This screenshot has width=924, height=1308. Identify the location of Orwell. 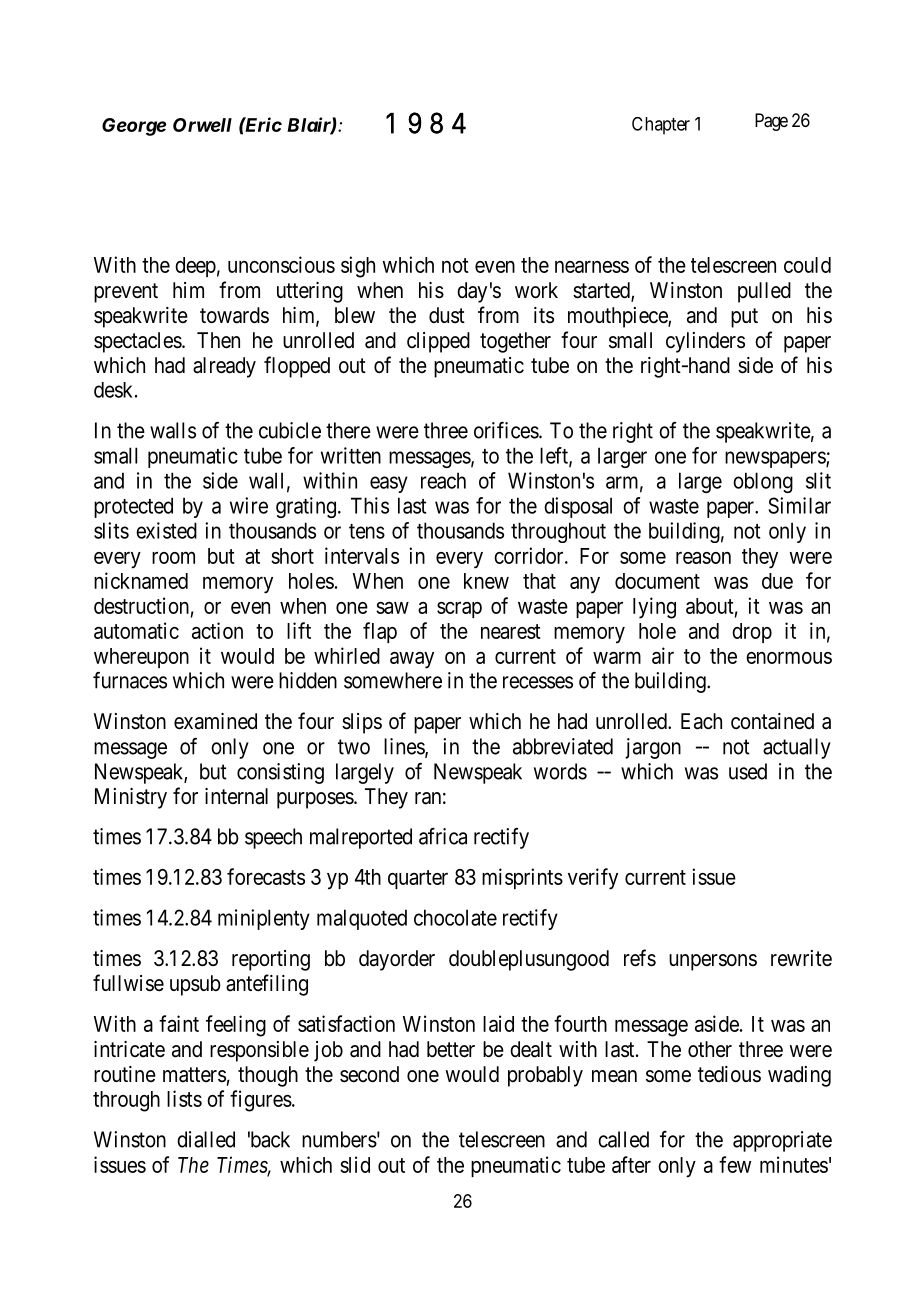
(202, 125).
